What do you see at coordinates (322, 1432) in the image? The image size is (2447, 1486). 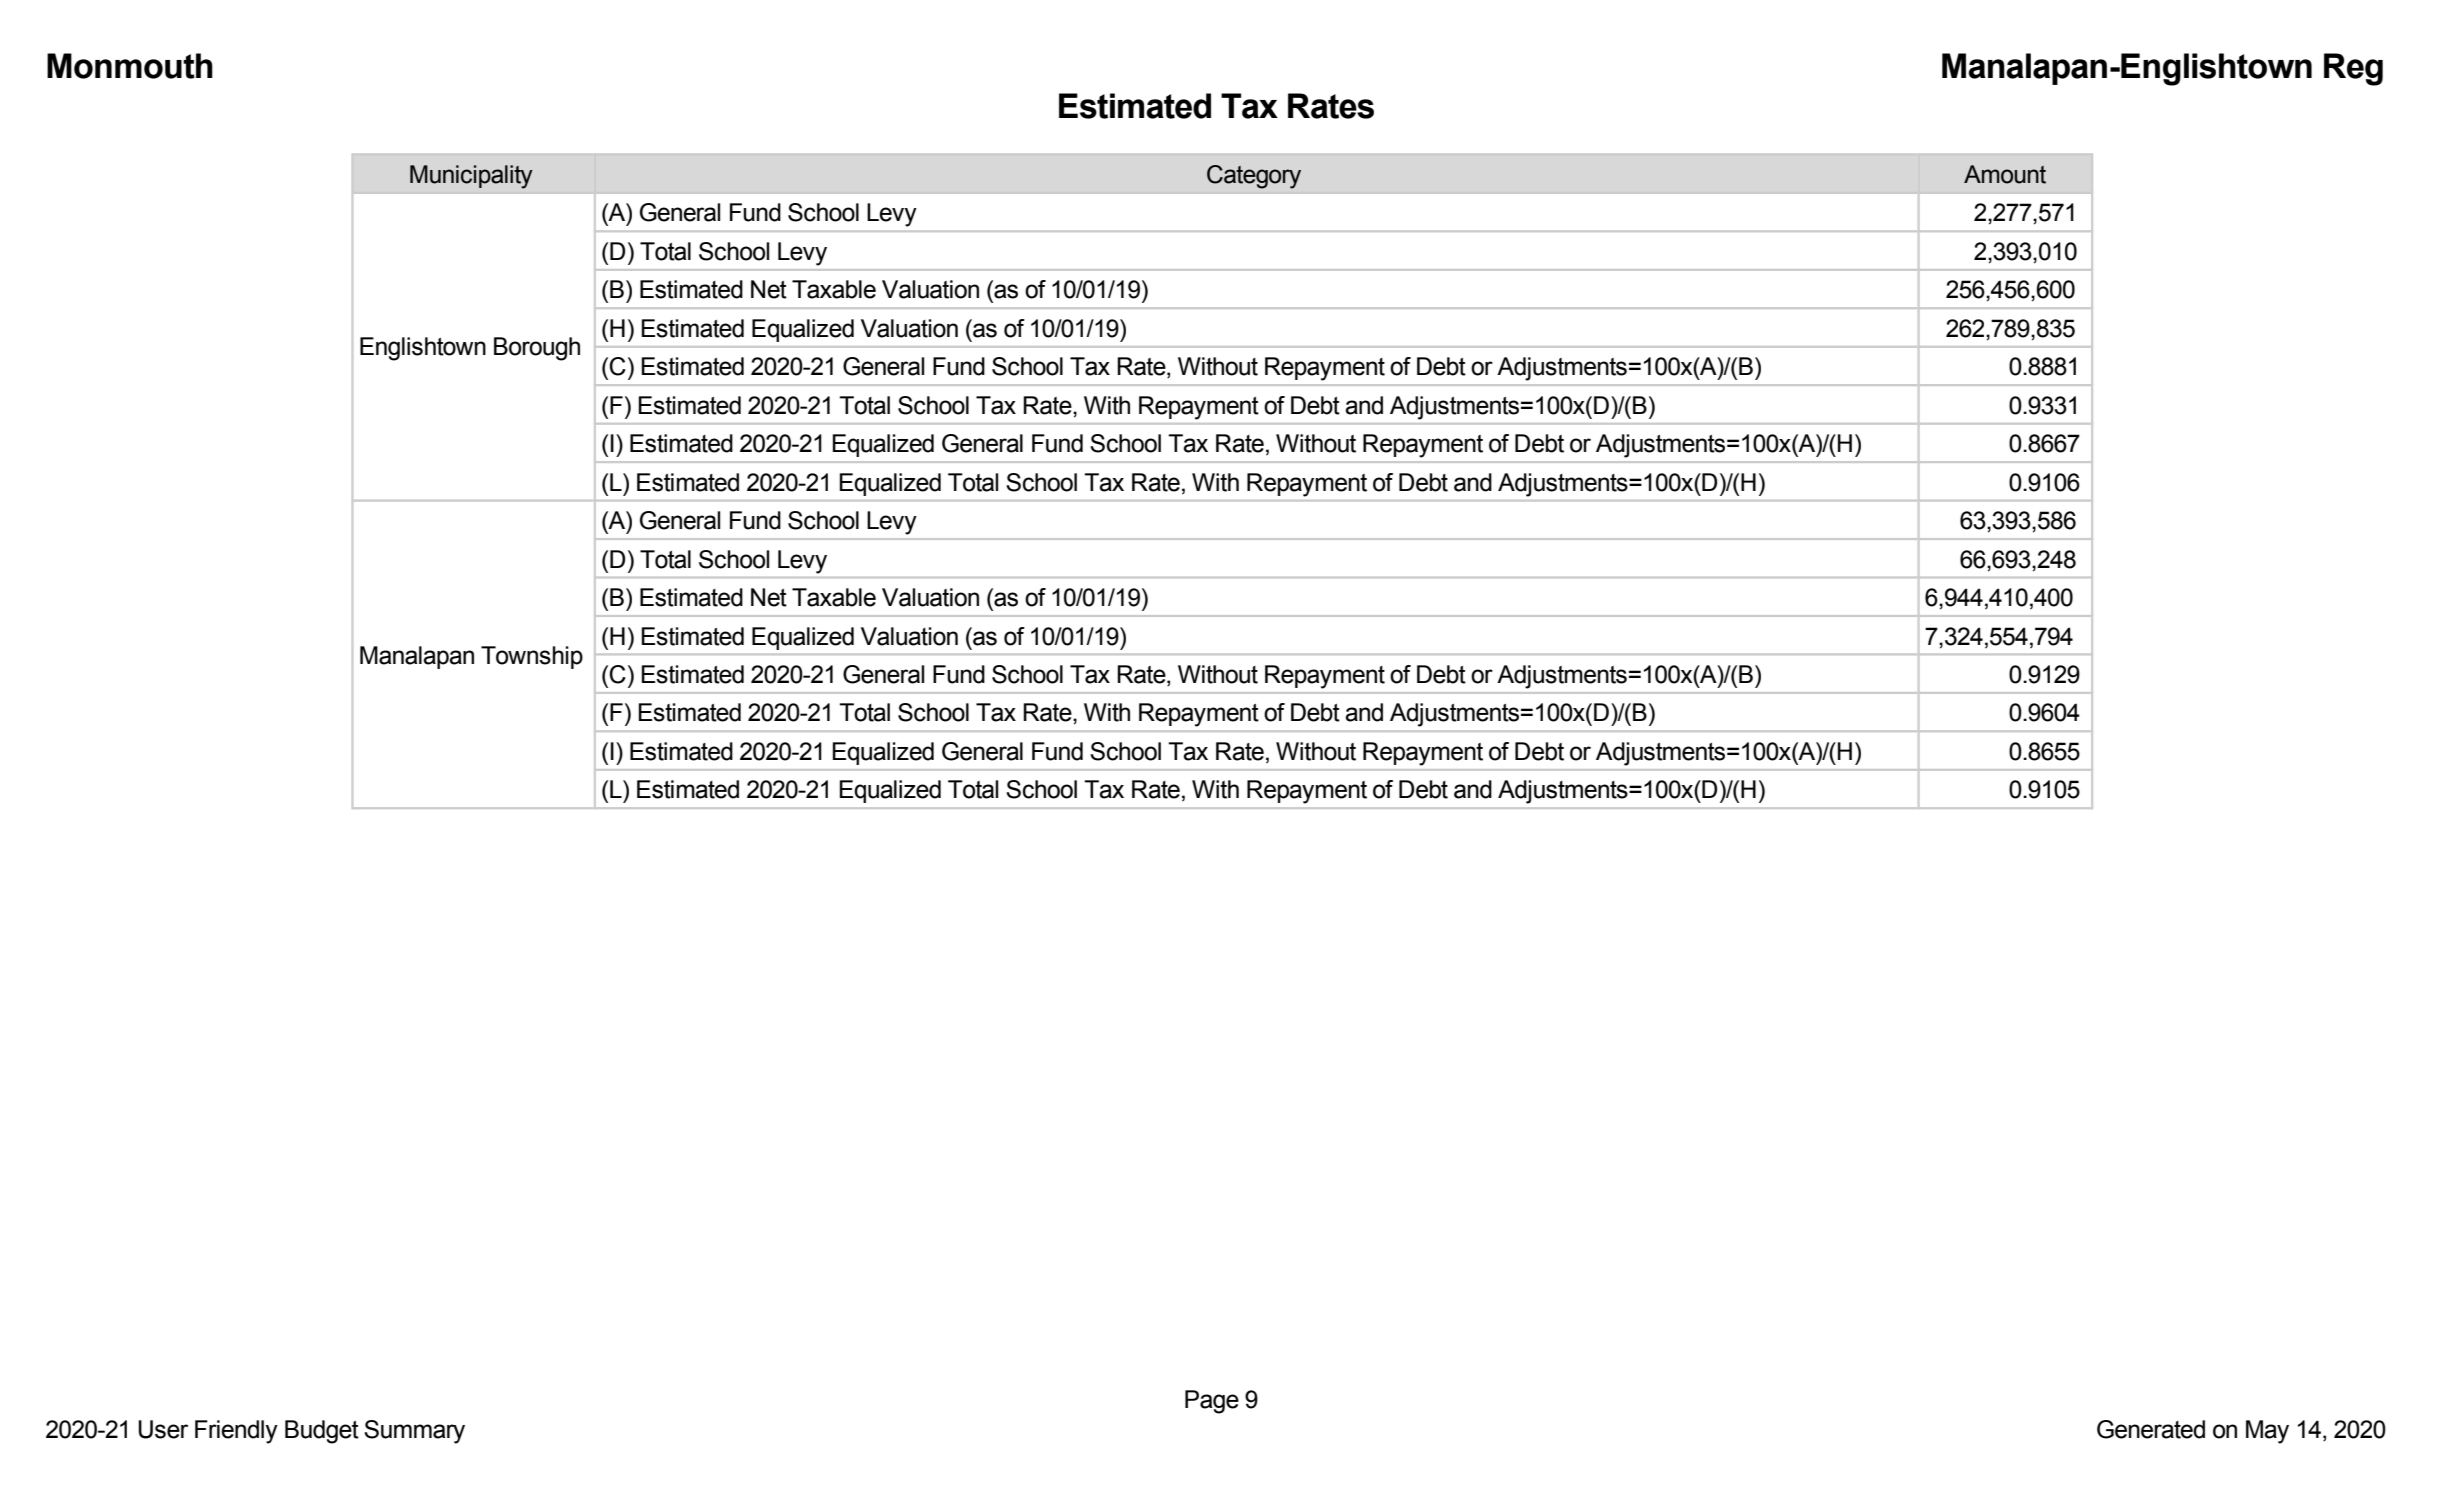 I see `Budget` at bounding box center [322, 1432].
